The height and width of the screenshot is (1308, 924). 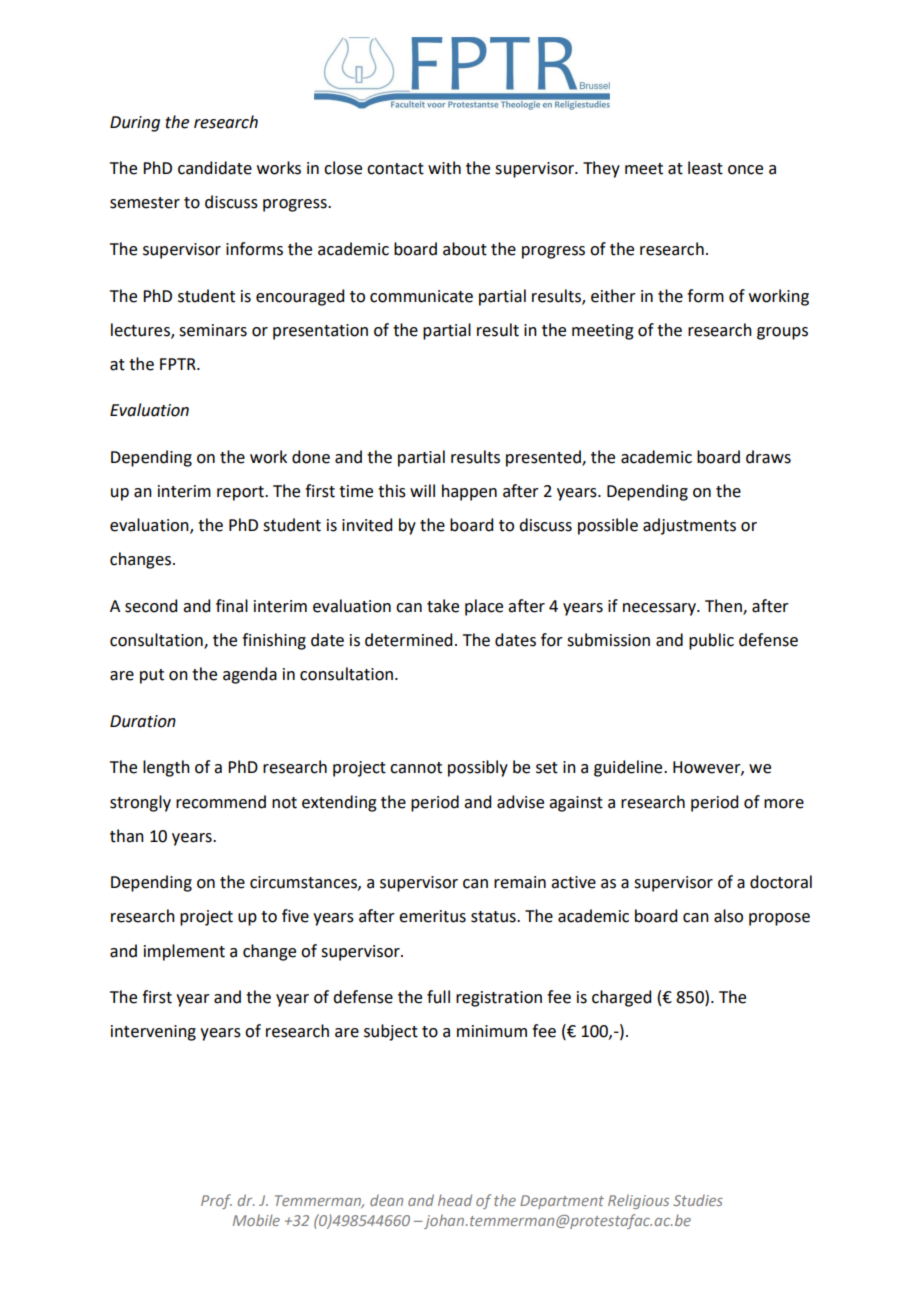 I want to click on report, so click(x=241, y=493).
